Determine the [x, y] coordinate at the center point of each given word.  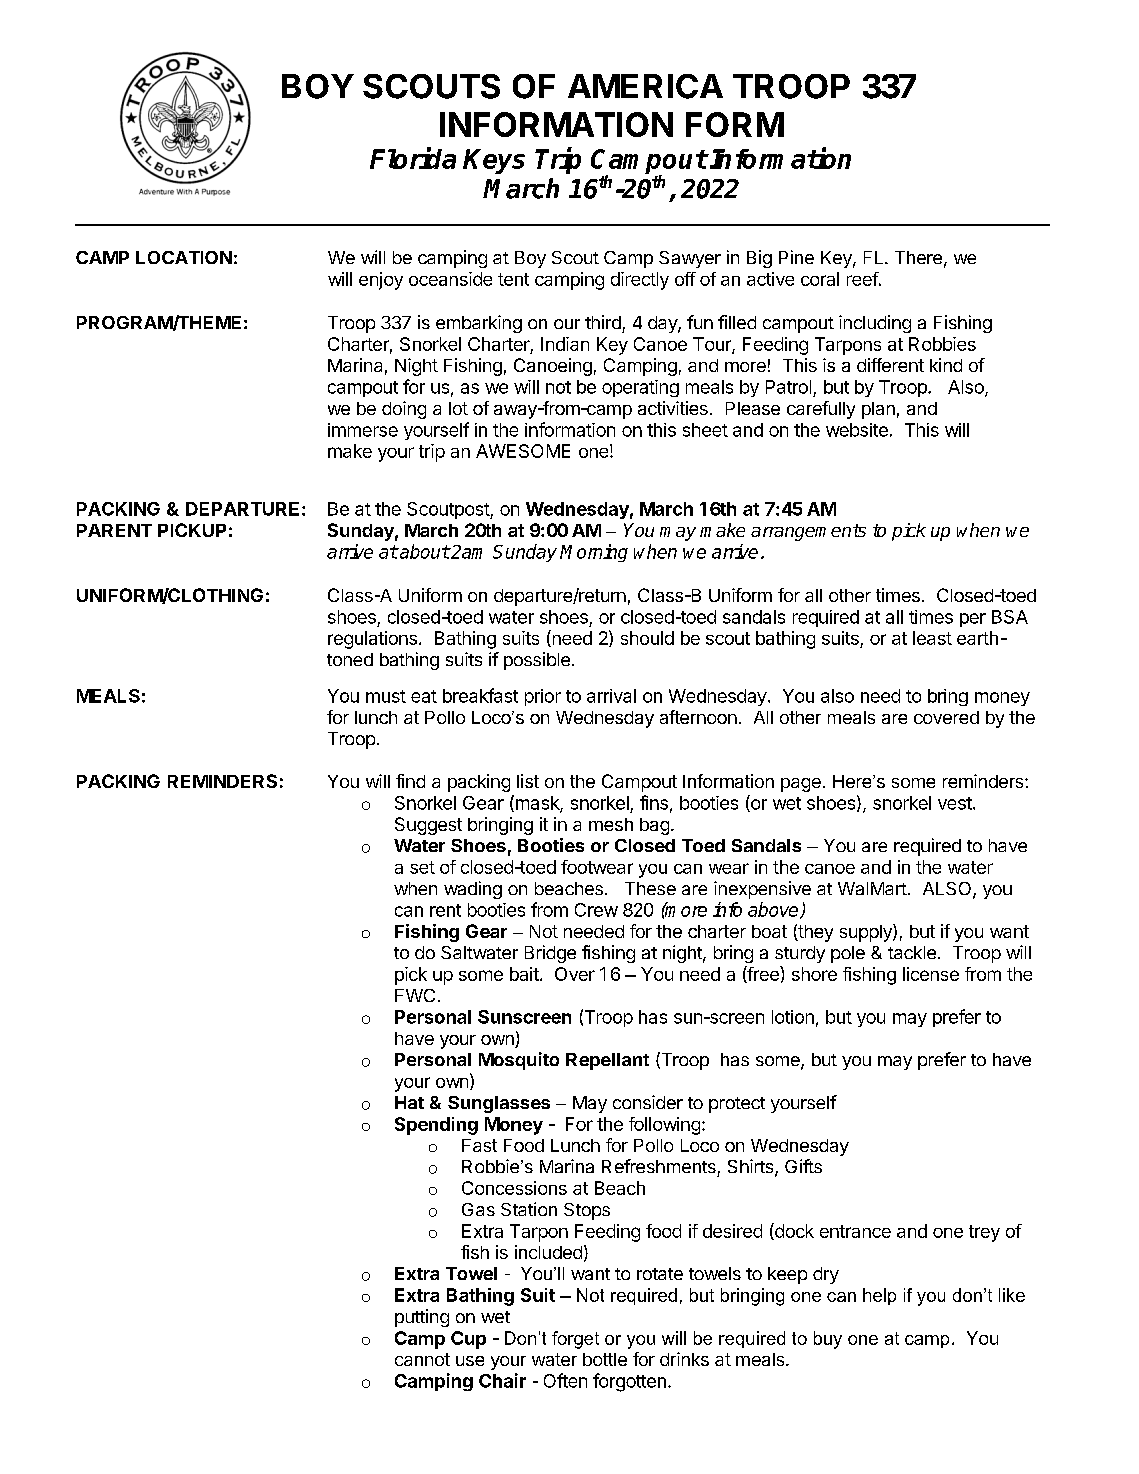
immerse [363, 430]
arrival [611, 696]
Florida [413, 158]
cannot [422, 1359]
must [386, 696]
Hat [409, 1102]
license [931, 974]
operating [640, 388]
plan [878, 410]
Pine [796, 257]
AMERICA [645, 86]
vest [955, 803]
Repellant [607, 1061]
